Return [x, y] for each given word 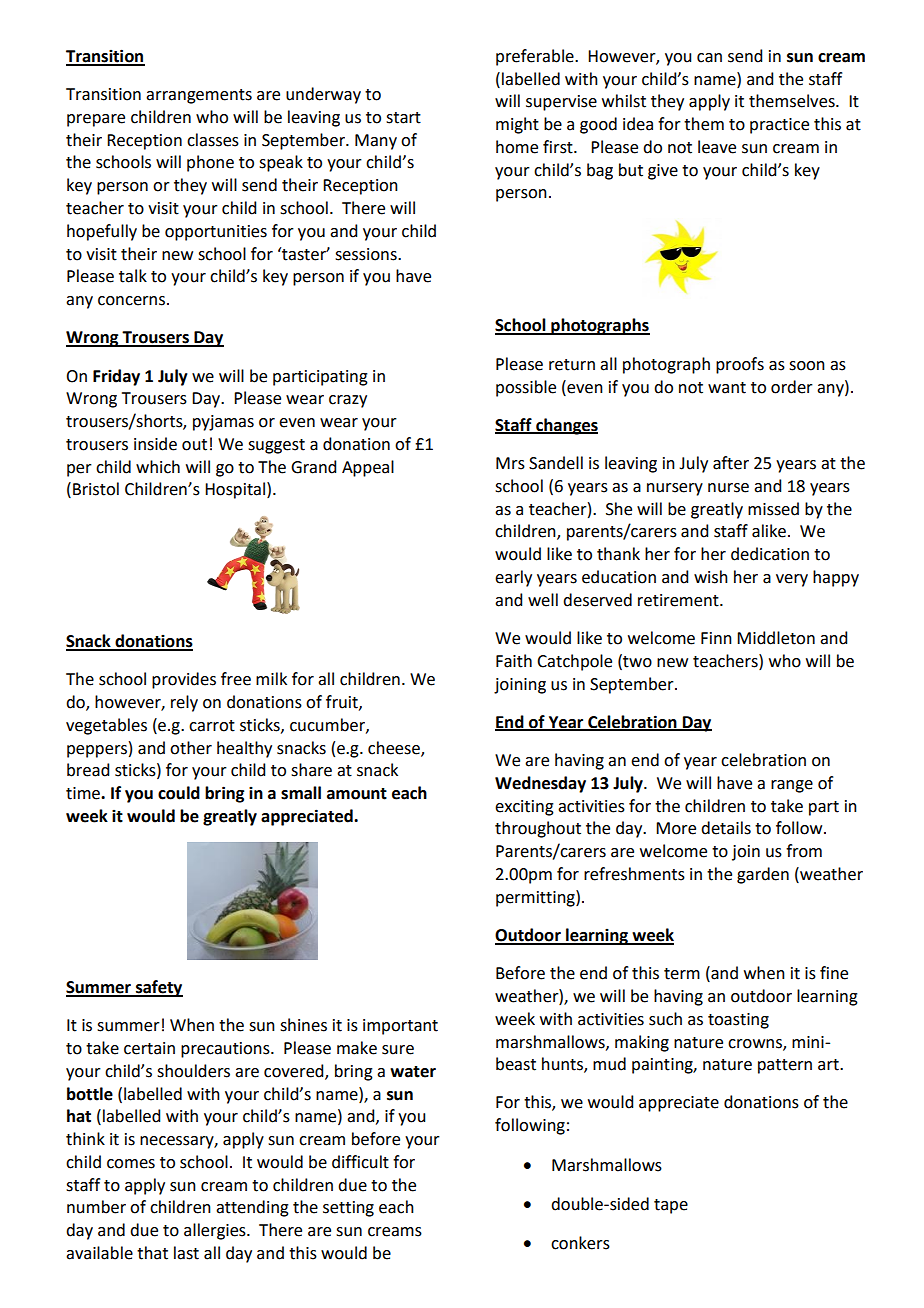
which [158, 467]
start [403, 118]
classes [213, 140]
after [731, 463]
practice [779, 126]
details [726, 828]
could [179, 793]
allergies [216, 1231]
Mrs [510, 463]
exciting [524, 808]
